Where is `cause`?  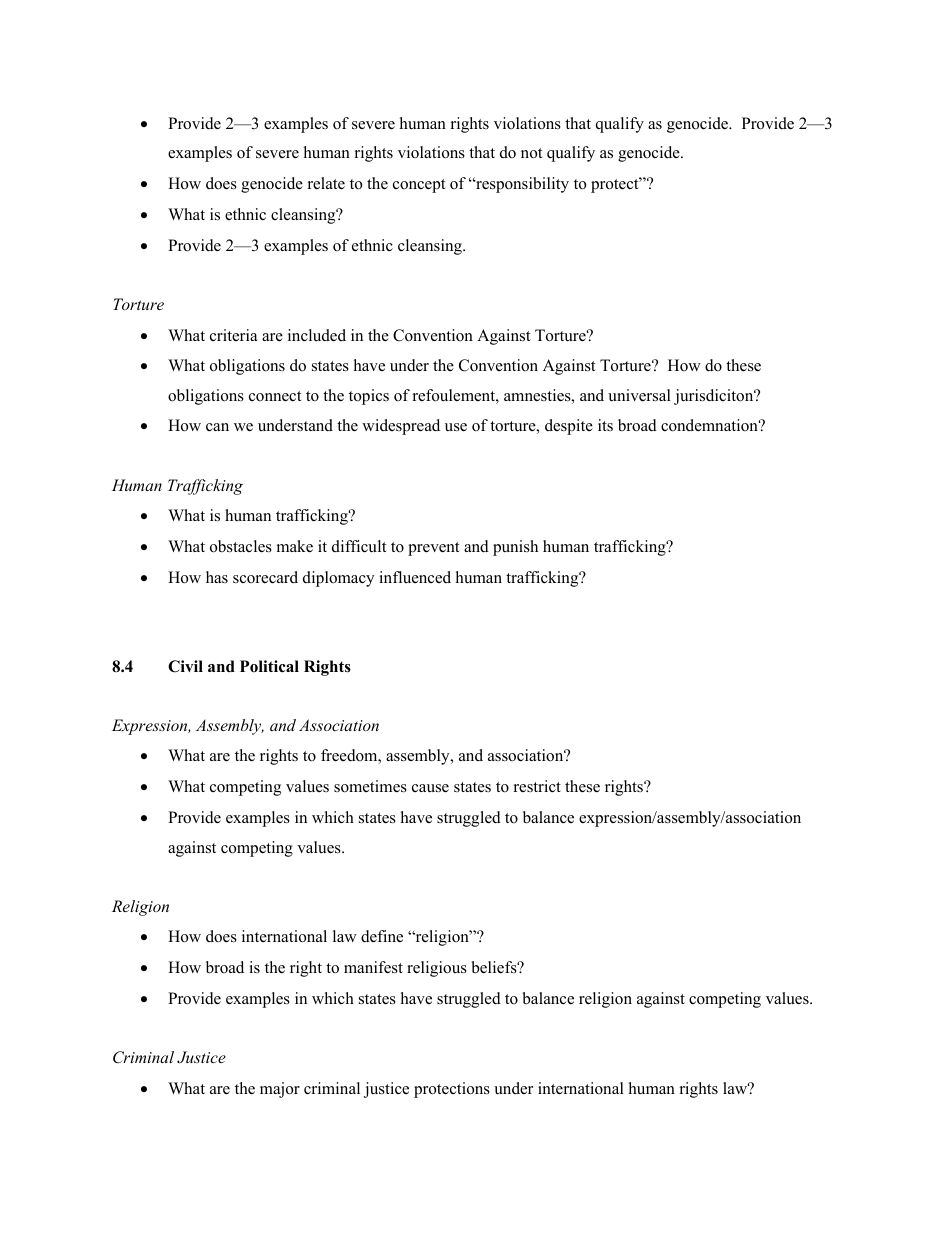 cause is located at coordinates (430, 788).
